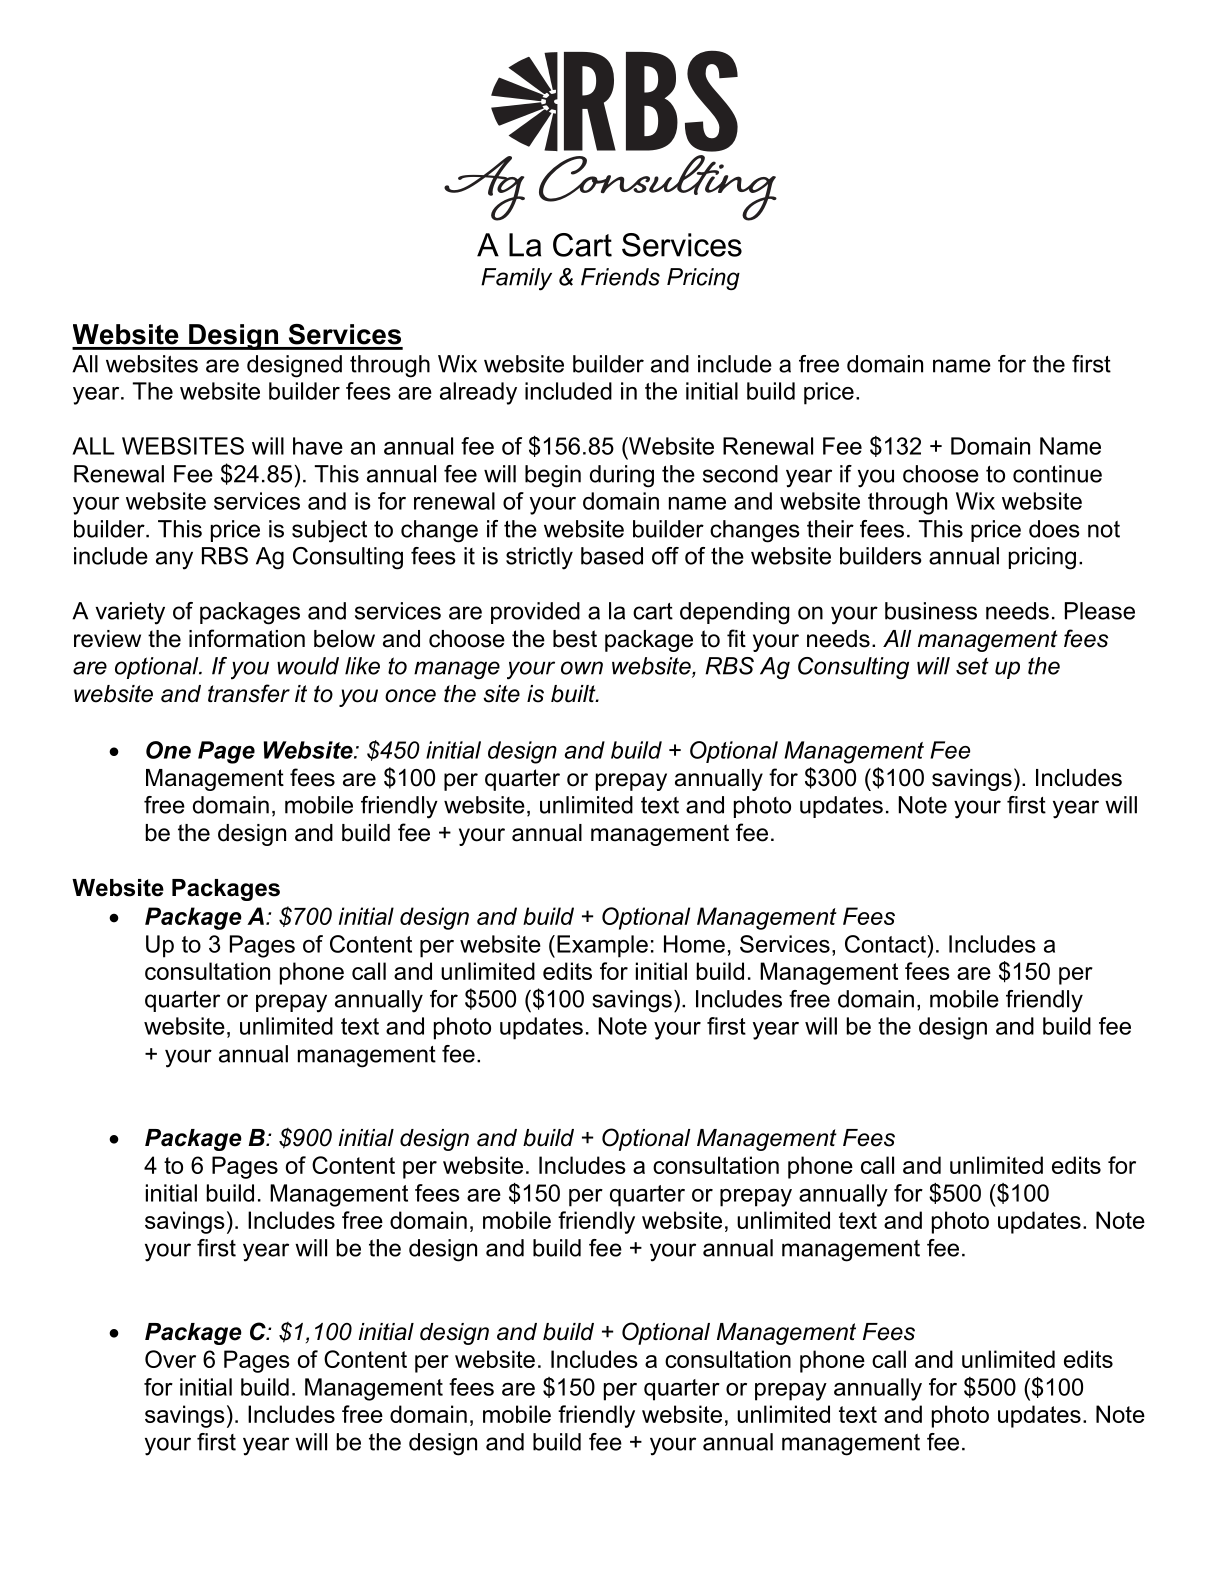 The height and width of the image is (1577, 1218). Describe the element at coordinates (318, 446) in the image. I see `have` at that location.
